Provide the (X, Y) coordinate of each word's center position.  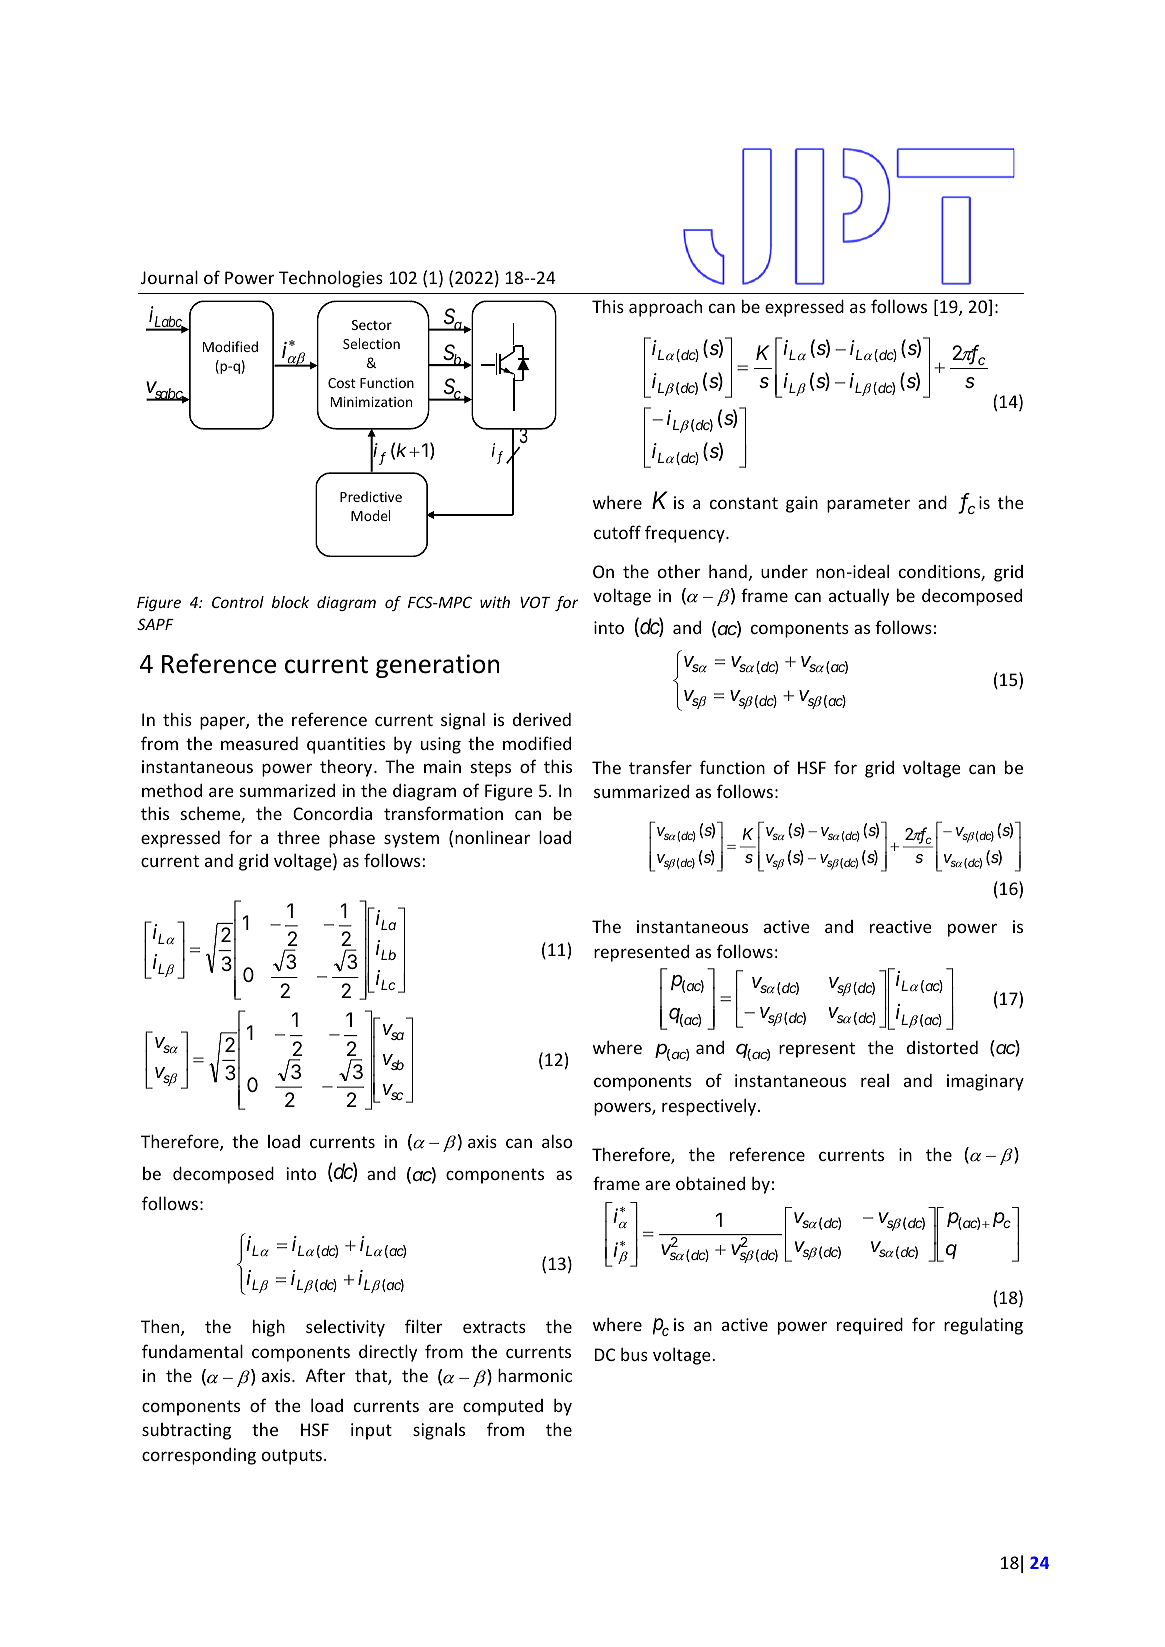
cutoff (617, 532)
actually (859, 597)
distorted (942, 1047)
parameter (868, 505)
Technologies (331, 279)
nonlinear (492, 837)
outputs (293, 1457)
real (875, 1080)
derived (542, 719)
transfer (660, 767)
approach (665, 308)
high (269, 1328)
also (557, 1141)
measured (259, 743)
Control (238, 602)
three (298, 837)
